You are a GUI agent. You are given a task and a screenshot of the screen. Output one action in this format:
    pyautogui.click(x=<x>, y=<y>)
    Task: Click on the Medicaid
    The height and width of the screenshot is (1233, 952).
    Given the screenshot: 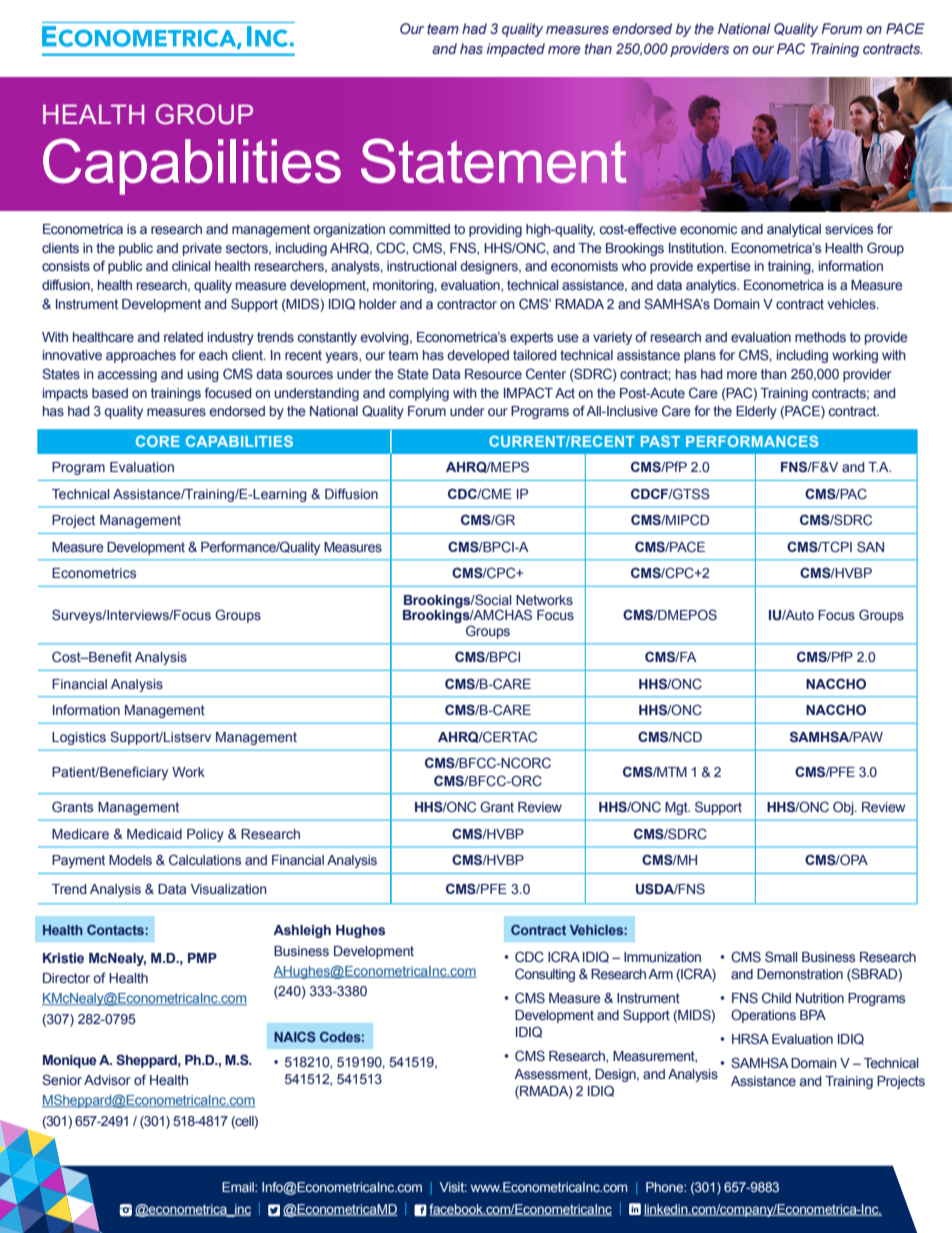 What is the action you would take?
    pyautogui.click(x=154, y=834)
